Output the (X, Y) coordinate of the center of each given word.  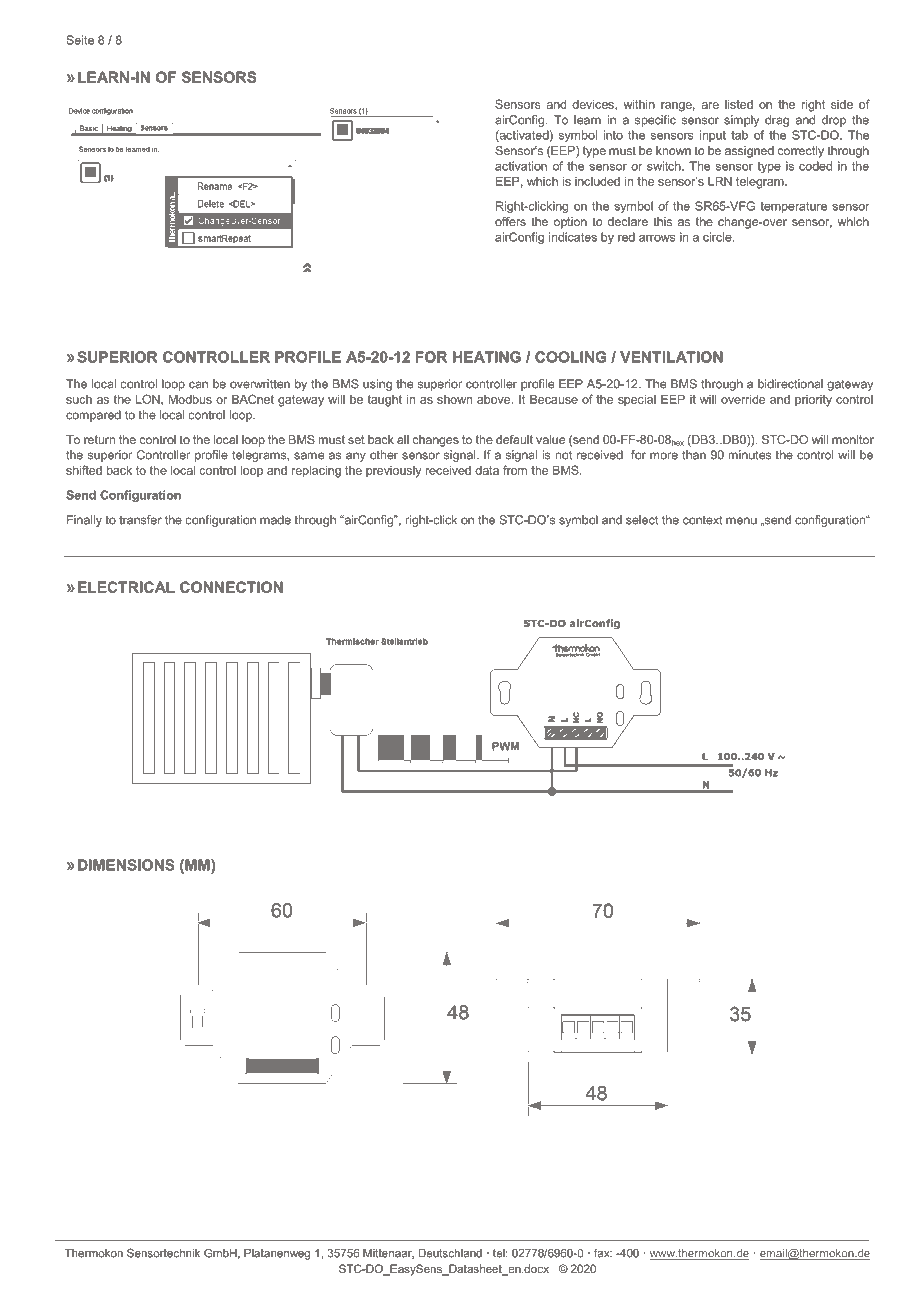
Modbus (190, 399)
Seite (80, 40)
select (642, 520)
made (275, 520)
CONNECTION (231, 587)
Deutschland (450, 1253)
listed (739, 104)
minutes (750, 455)
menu (741, 521)
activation (521, 166)
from (515, 470)
